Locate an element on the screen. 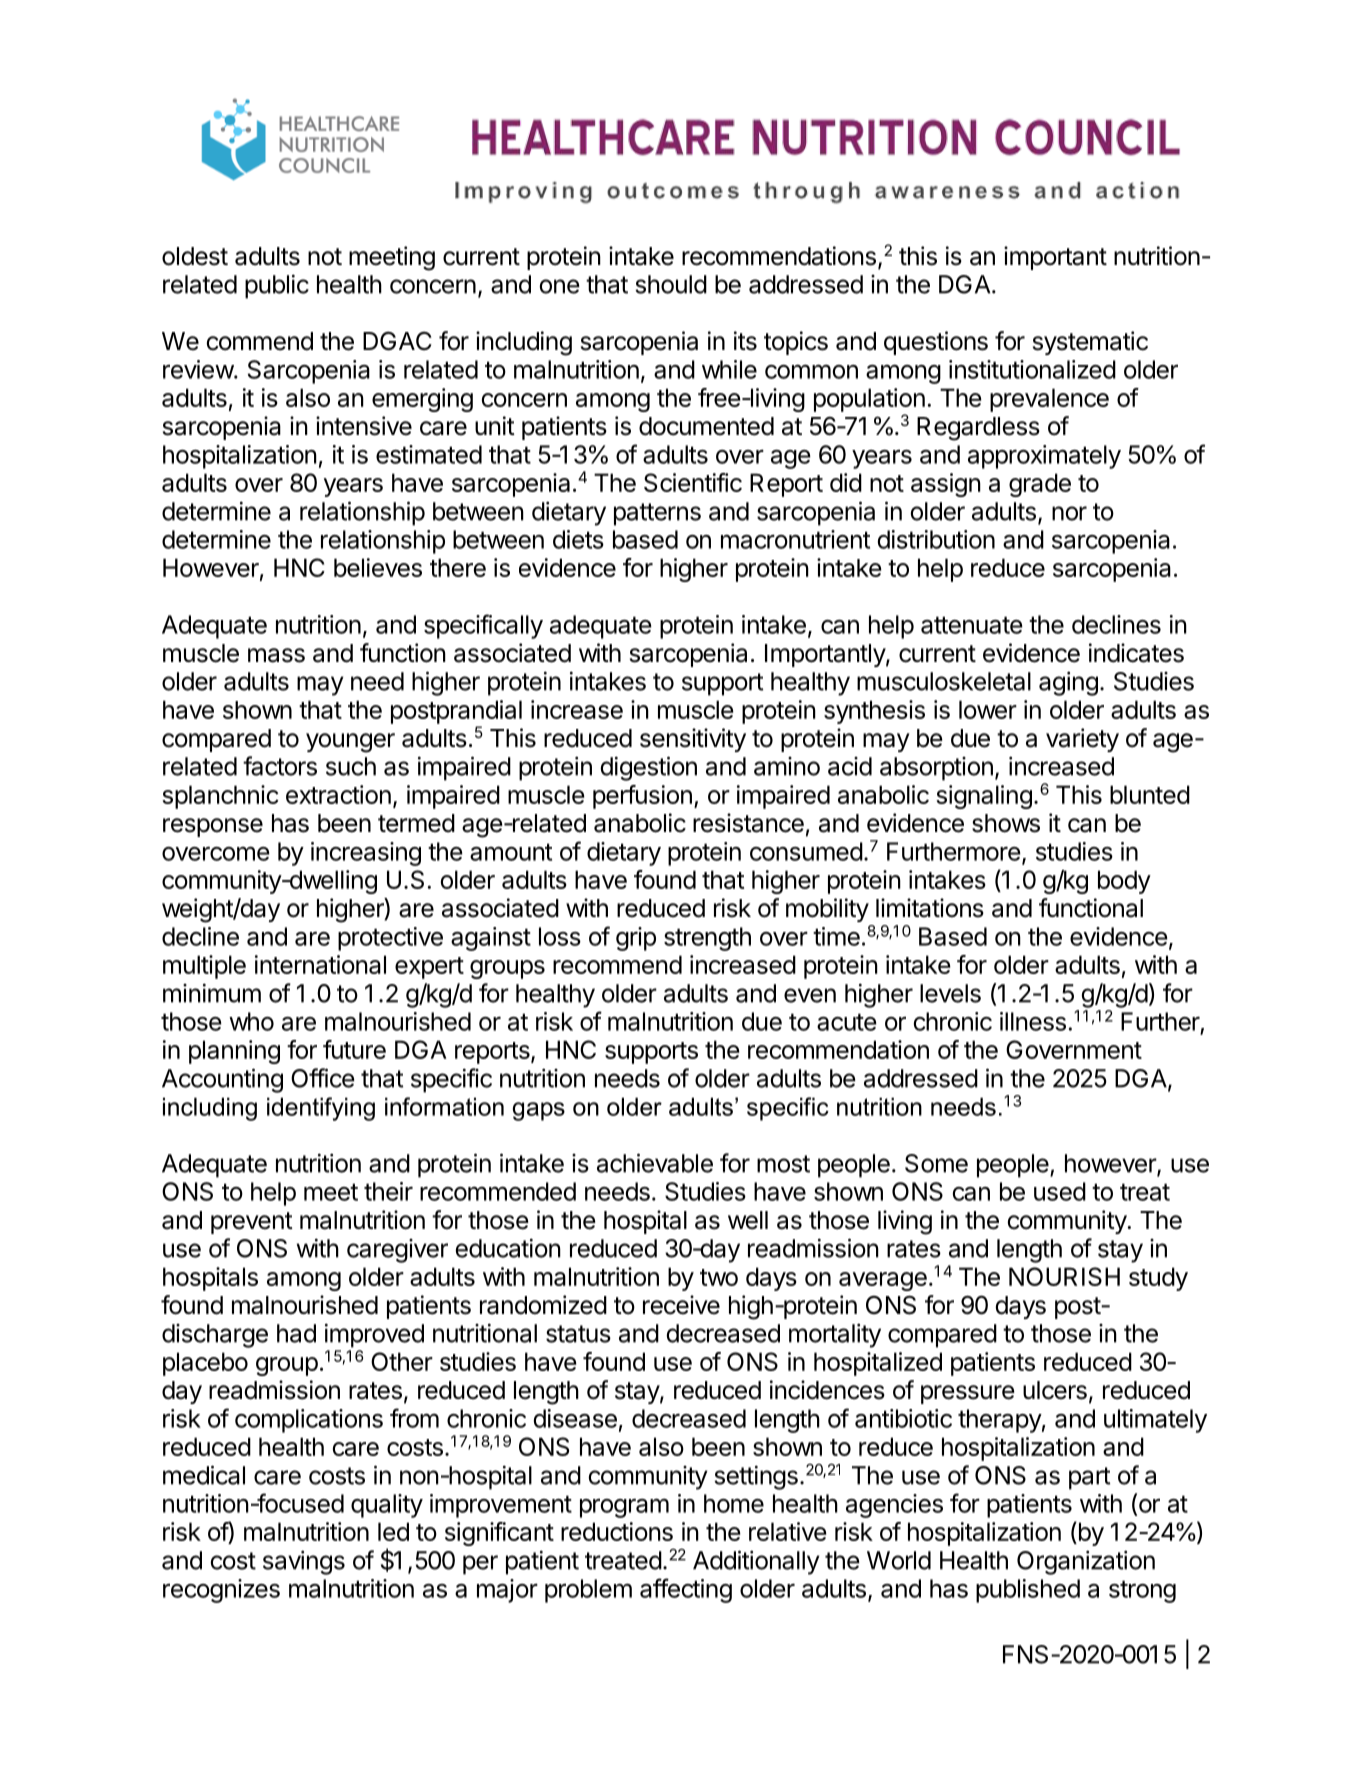  oldest is located at coordinates (195, 256).
